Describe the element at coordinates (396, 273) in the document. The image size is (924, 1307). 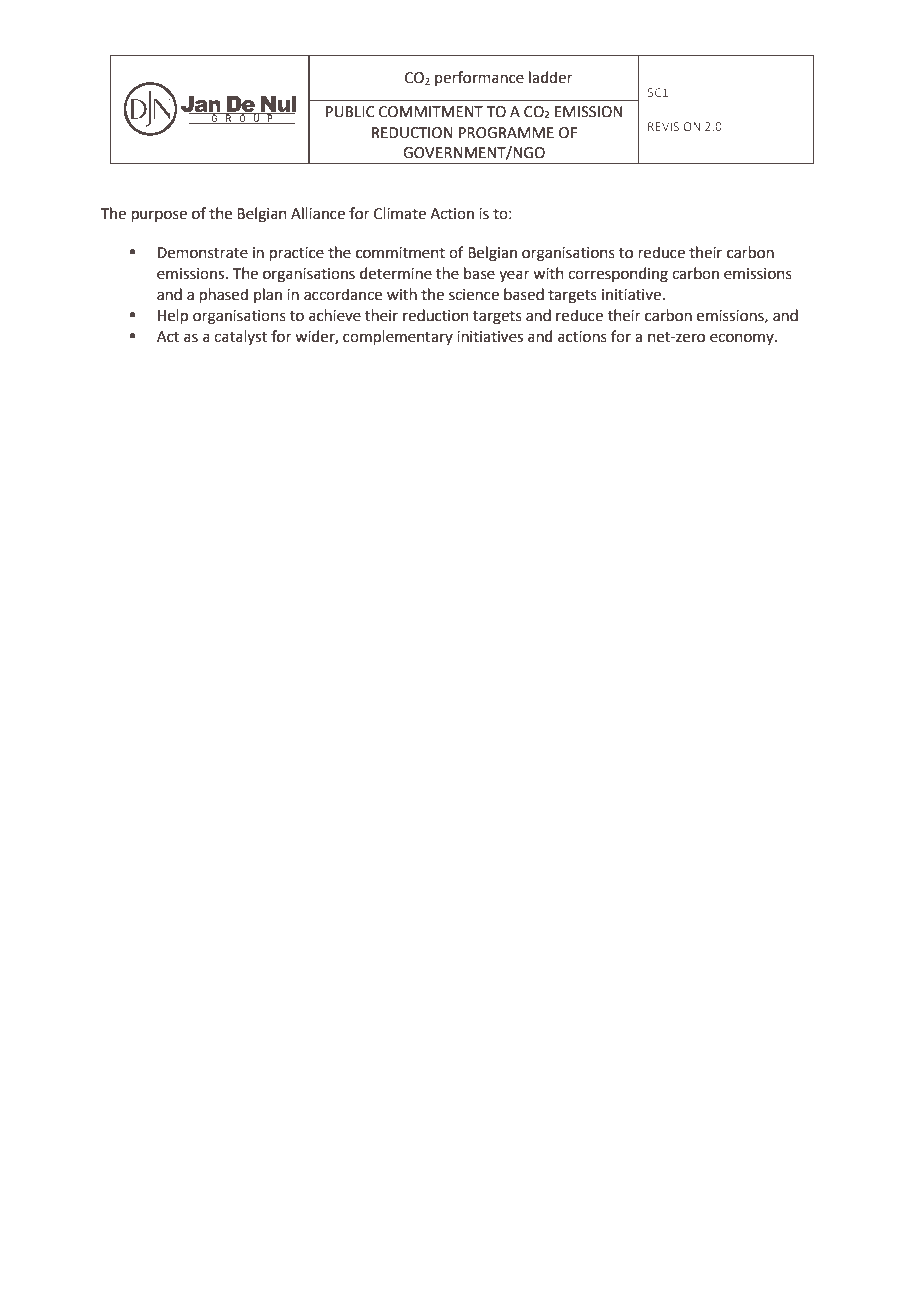
I see `determine` at that location.
